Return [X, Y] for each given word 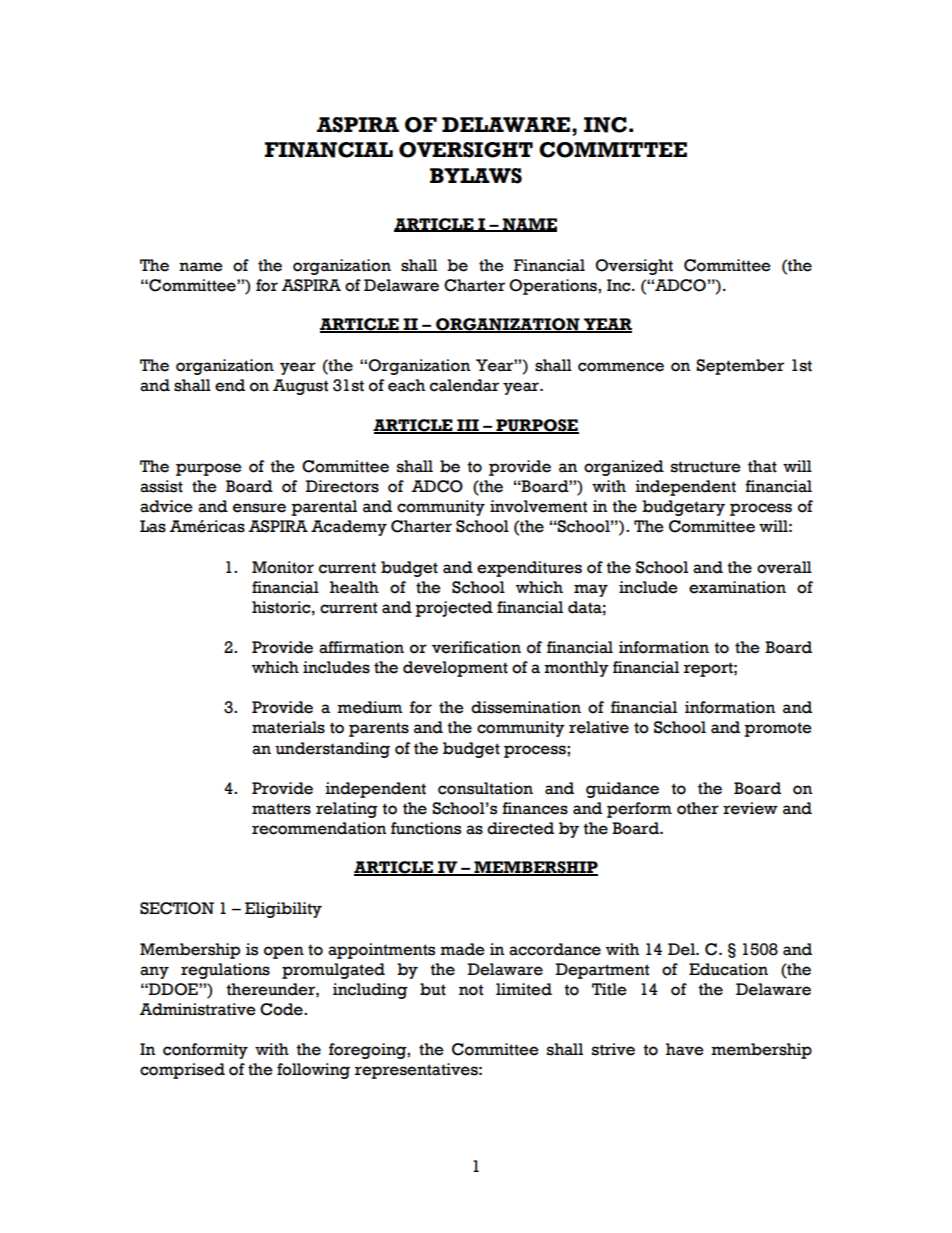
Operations [554, 287]
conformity [205, 1051]
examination [737, 587]
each [407, 385]
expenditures [529, 569]
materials [288, 727]
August [300, 387]
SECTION [177, 908]
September [740, 367]
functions [426, 828]
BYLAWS [476, 176]
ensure [259, 508]
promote [778, 729]
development [455, 669]
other [698, 808]
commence [621, 367]
